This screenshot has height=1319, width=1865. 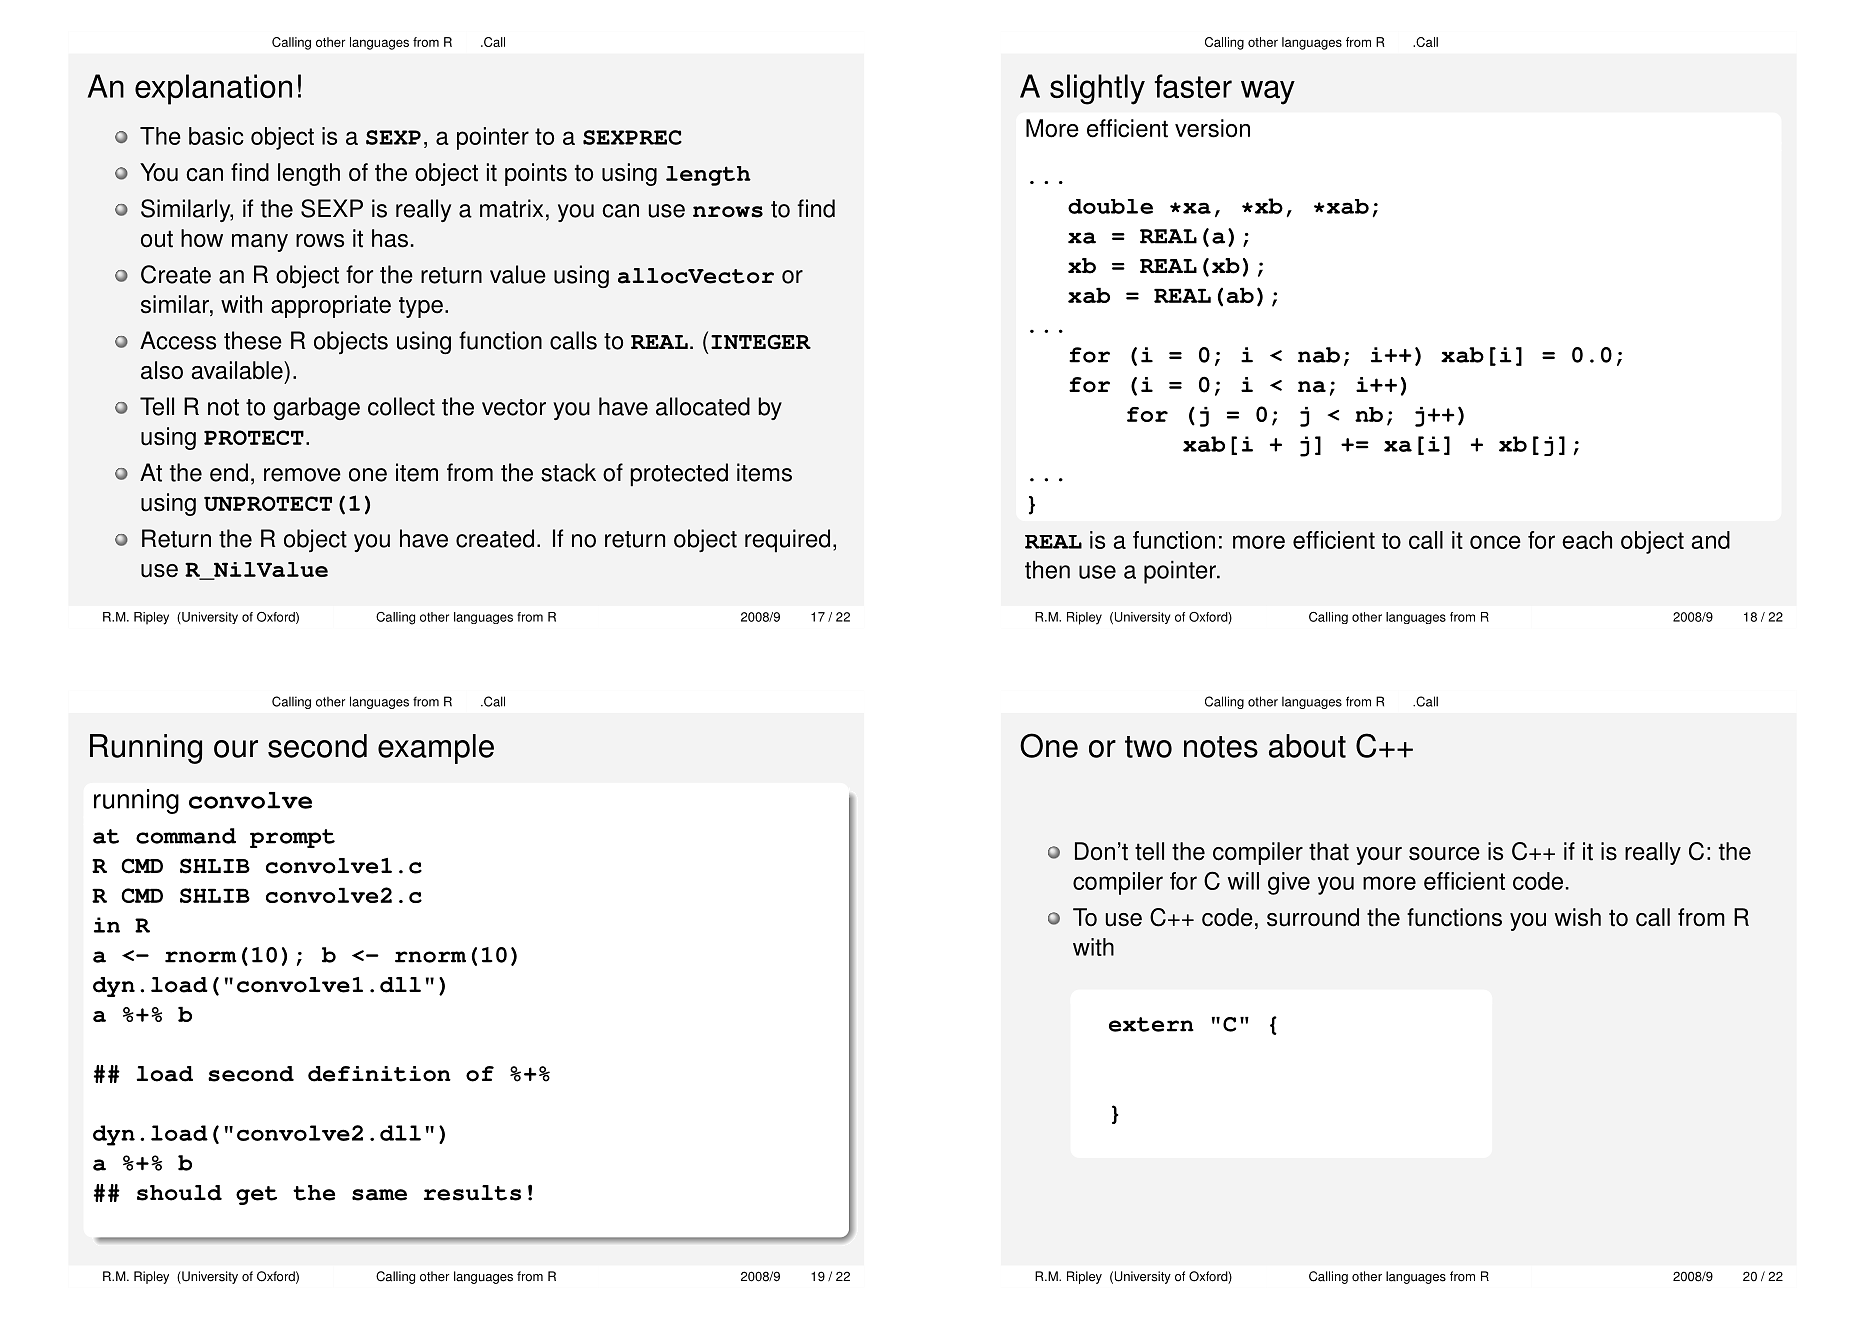 I want to click on way, so click(x=1268, y=92).
